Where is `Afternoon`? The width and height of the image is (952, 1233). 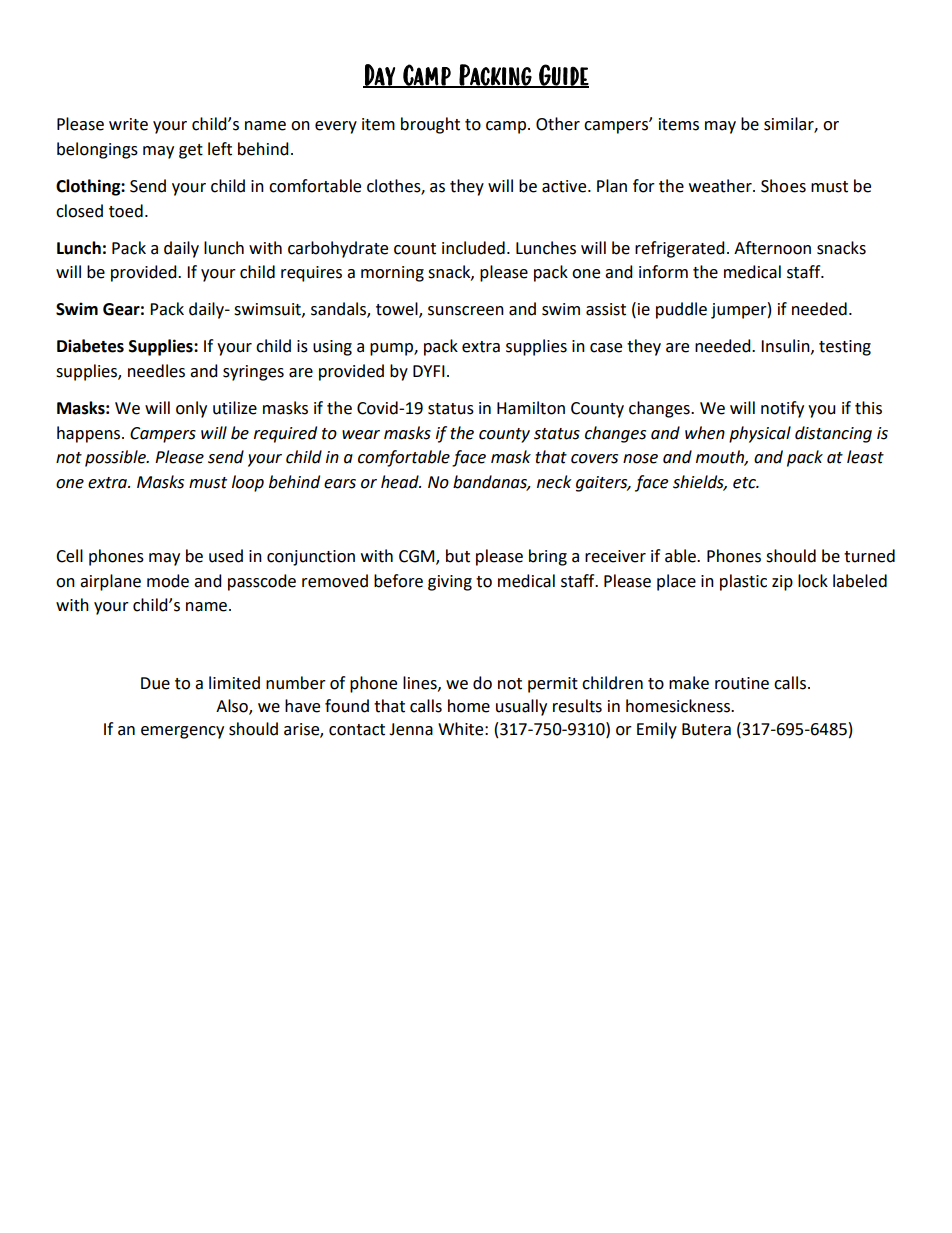
Afternoon is located at coordinates (772, 248).
